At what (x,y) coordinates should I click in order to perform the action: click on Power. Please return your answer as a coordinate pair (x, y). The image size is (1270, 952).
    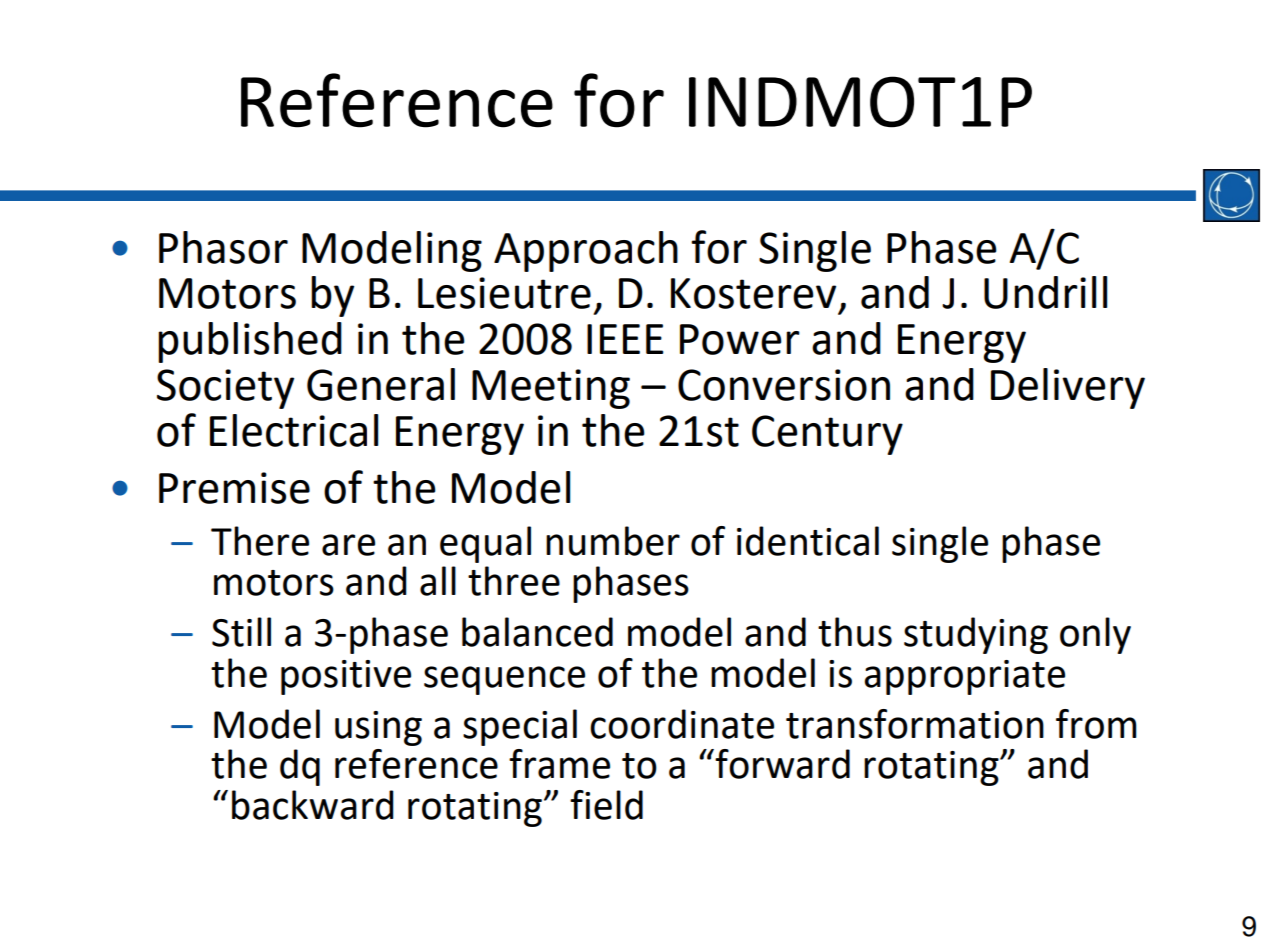
    Looking at the image, I should click on (740, 339).
